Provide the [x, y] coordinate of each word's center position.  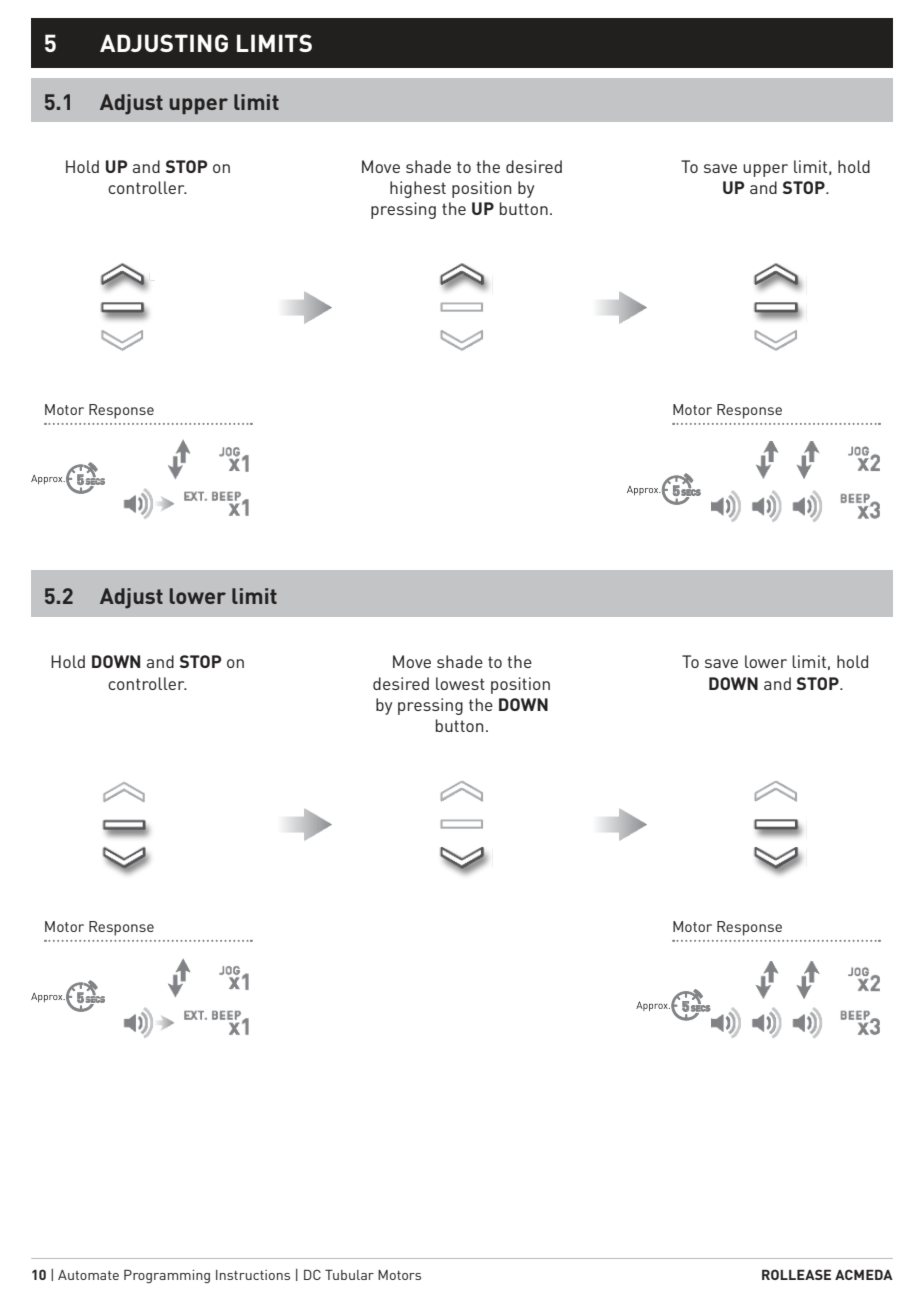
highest [418, 189]
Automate [88, 1275]
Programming [167, 1276]
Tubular [349, 1274]
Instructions [253, 1275]
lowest [460, 683]
